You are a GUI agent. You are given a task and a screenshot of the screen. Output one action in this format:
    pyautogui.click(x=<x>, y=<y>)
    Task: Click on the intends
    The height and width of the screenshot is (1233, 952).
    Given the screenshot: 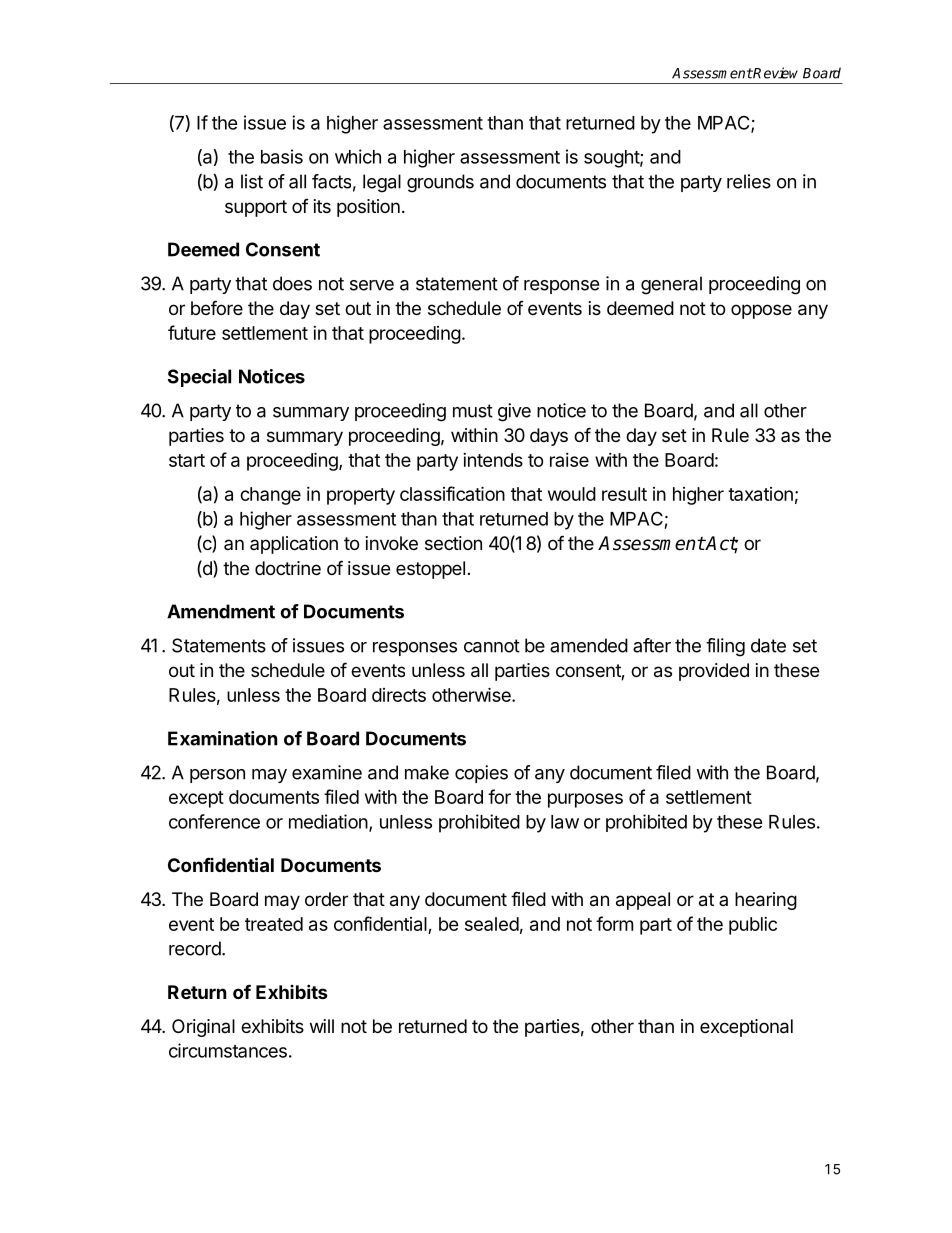 What is the action you would take?
    pyautogui.click(x=493, y=460)
